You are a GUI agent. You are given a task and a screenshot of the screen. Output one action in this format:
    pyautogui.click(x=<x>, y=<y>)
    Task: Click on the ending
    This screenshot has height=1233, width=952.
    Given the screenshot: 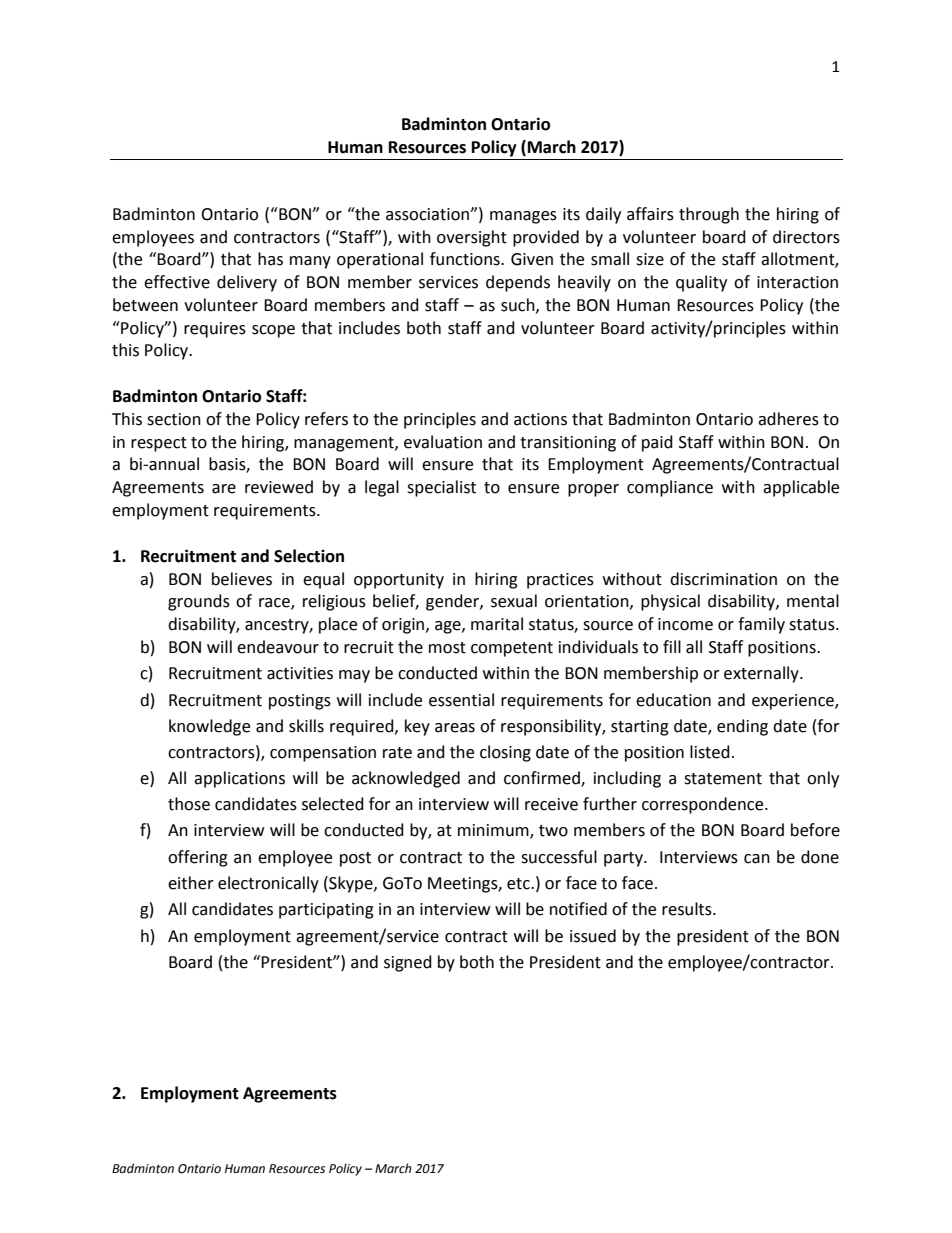 What is the action you would take?
    pyautogui.click(x=742, y=727)
